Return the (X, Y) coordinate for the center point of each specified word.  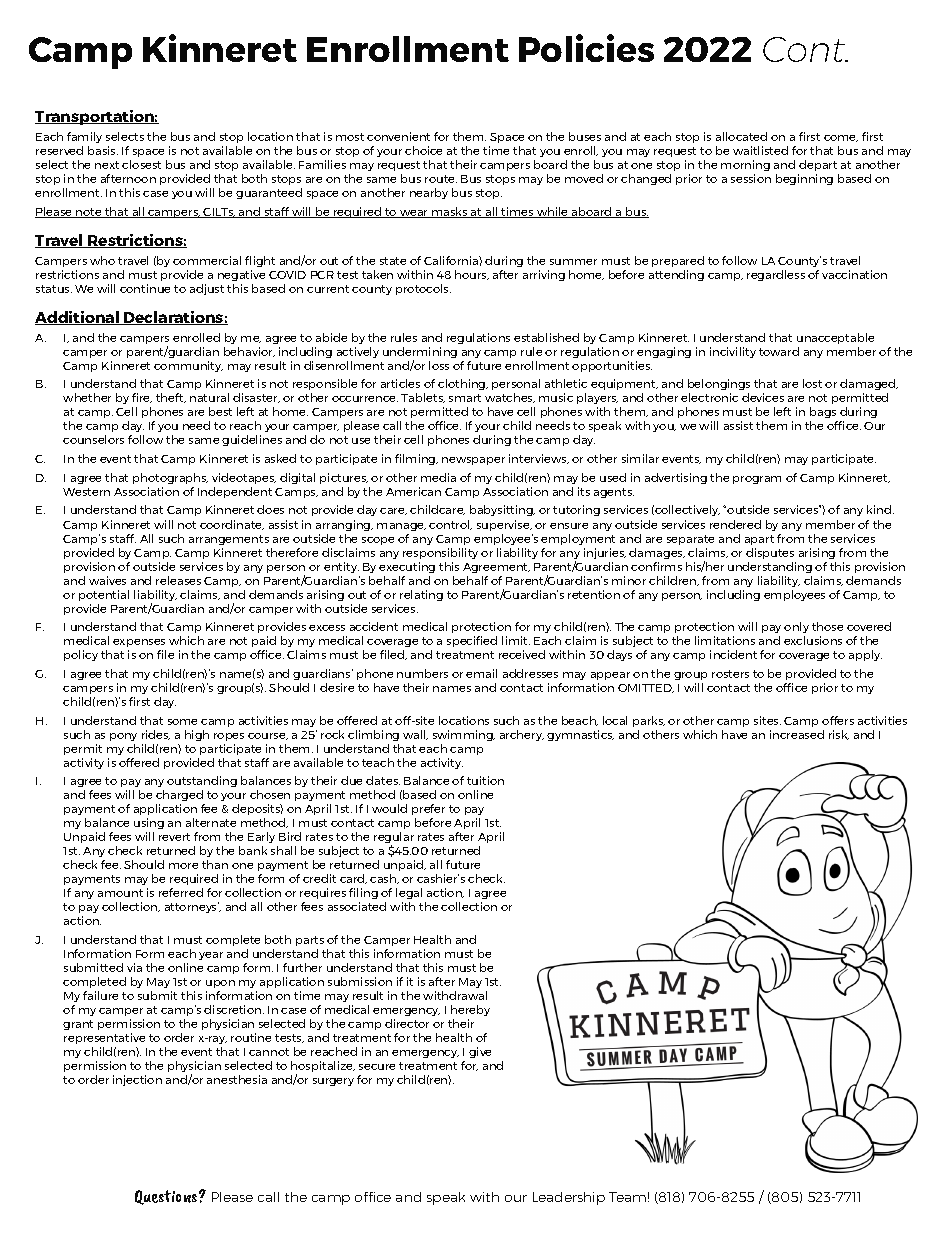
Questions (167, 1197)
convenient (398, 136)
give (480, 1052)
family (84, 137)
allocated (741, 136)
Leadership (569, 1198)
